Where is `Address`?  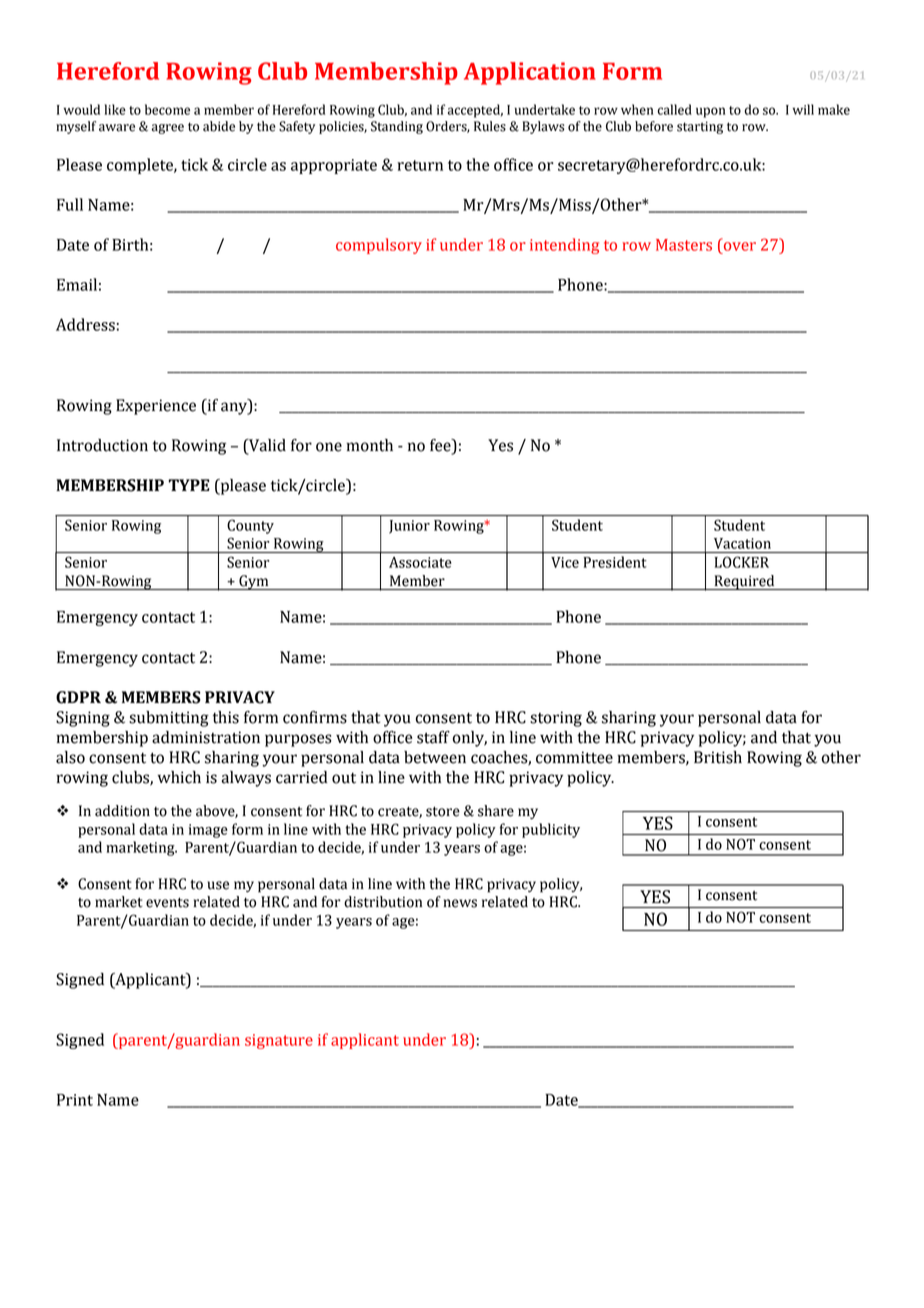
Address is located at coordinates (85, 324).
